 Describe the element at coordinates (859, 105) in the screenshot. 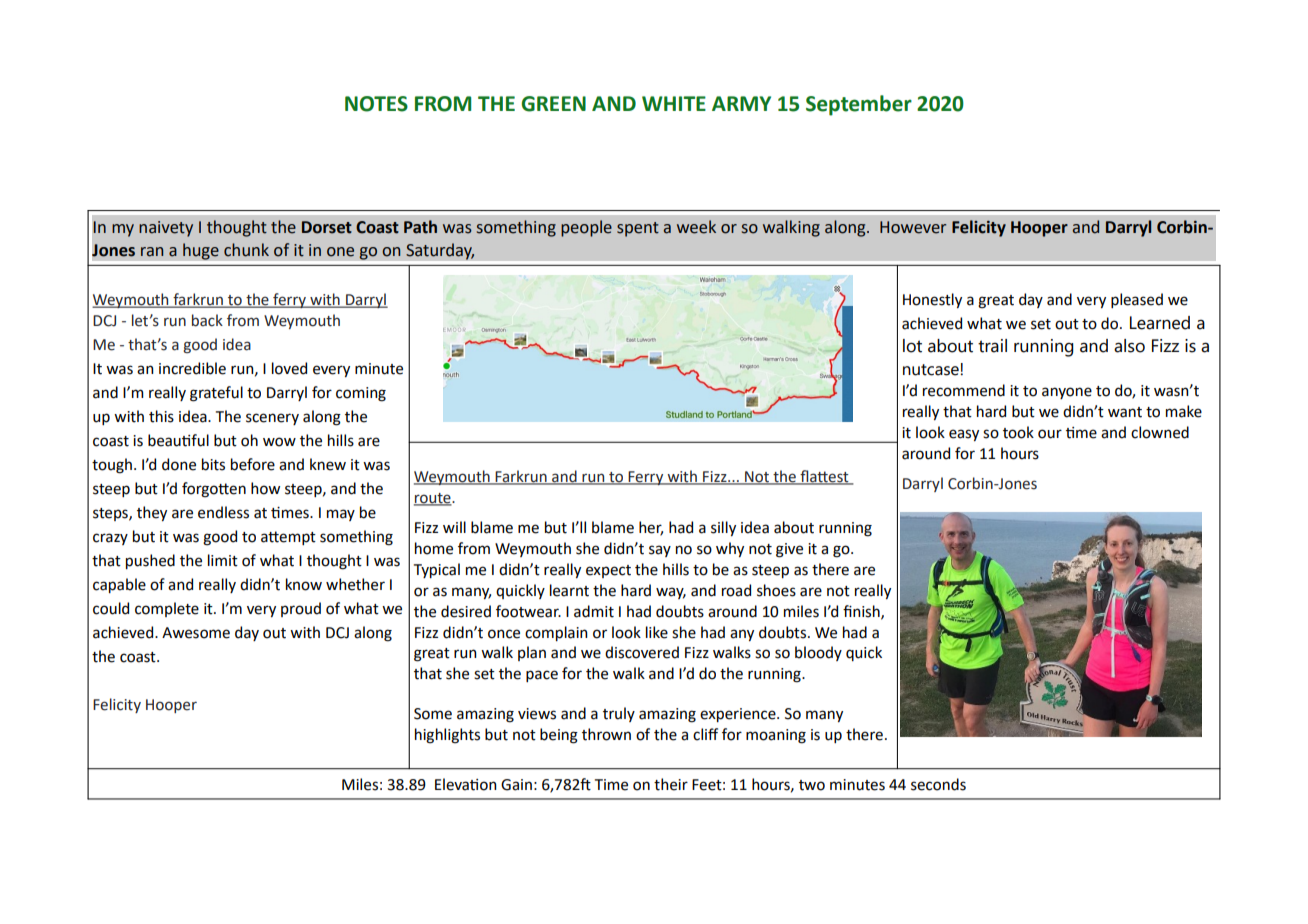

I see `September` at that location.
